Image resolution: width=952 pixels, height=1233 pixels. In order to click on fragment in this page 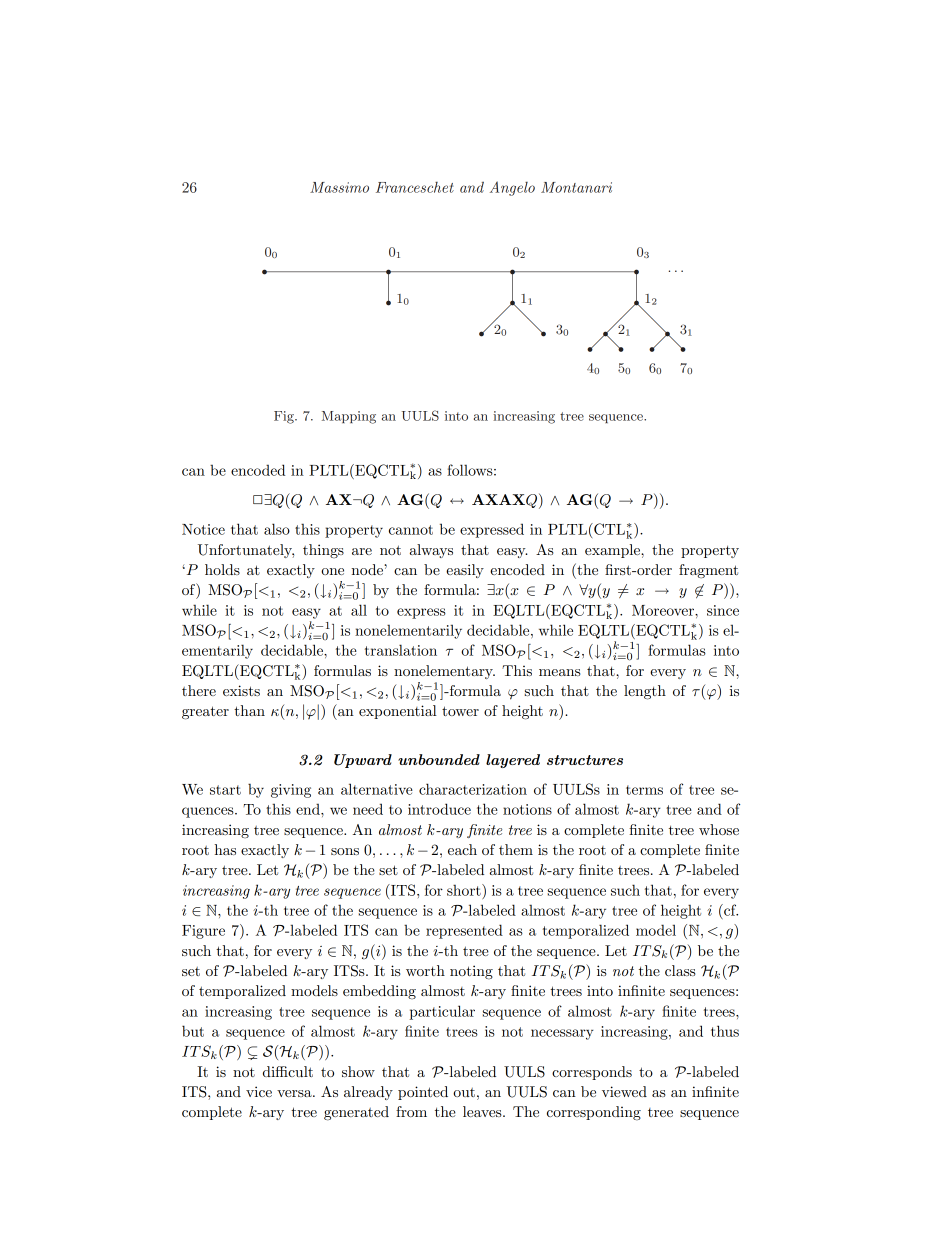, I will do `click(708, 571)`.
